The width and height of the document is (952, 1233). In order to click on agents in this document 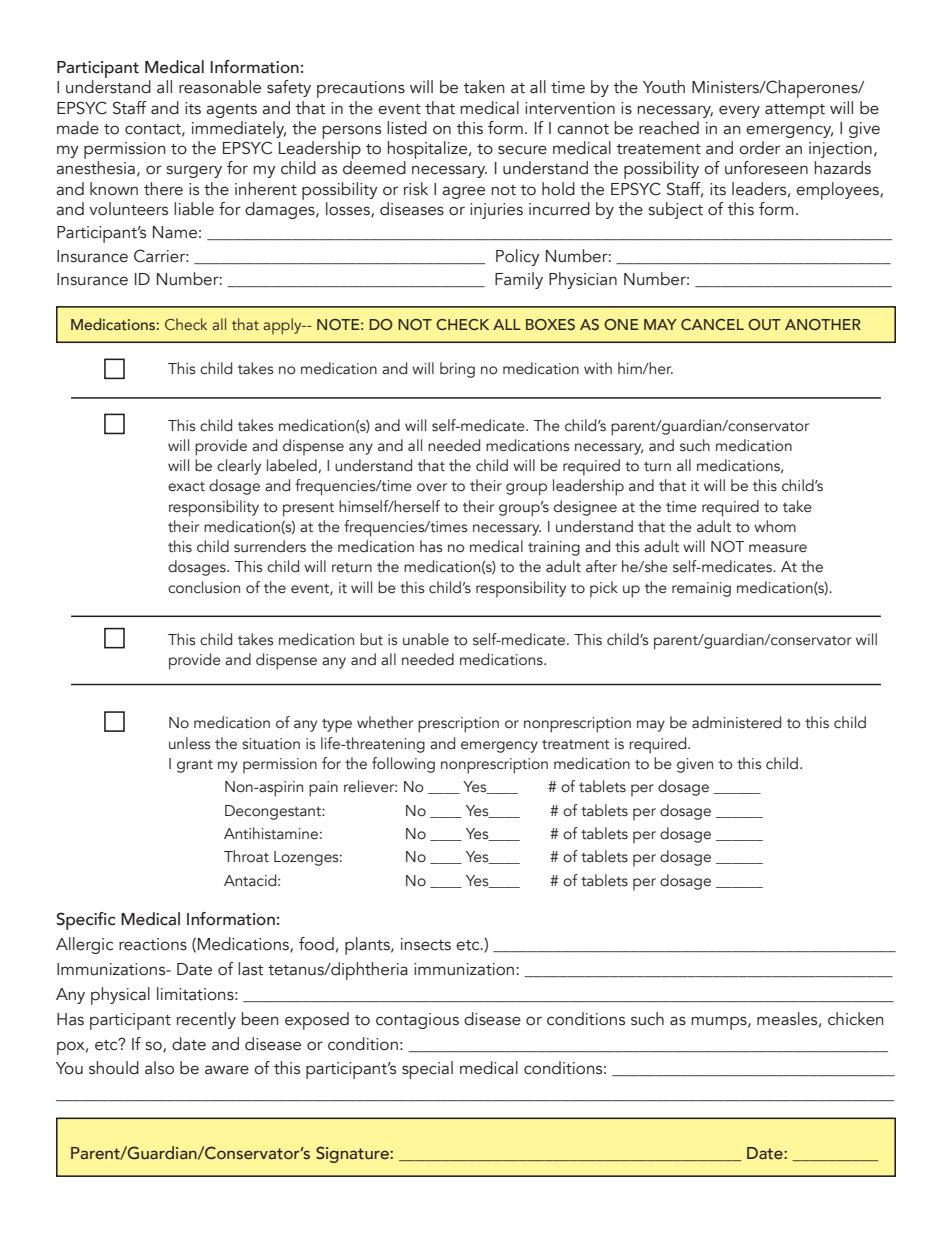, I will do `click(231, 111)`.
